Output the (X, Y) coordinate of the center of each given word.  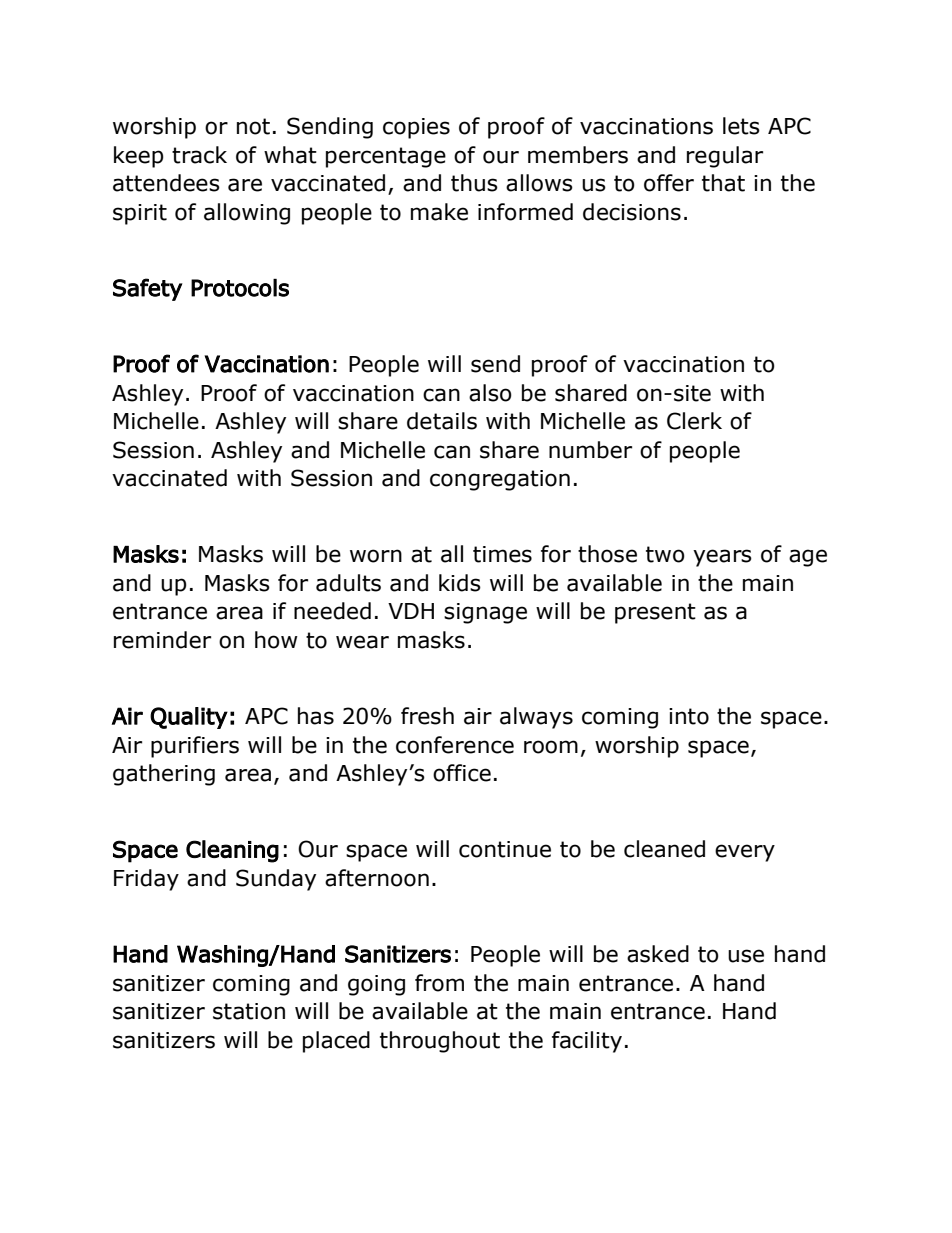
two (665, 554)
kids (460, 583)
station (249, 1011)
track (199, 155)
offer (669, 183)
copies (416, 128)
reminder (162, 640)
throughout (440, 1042)
